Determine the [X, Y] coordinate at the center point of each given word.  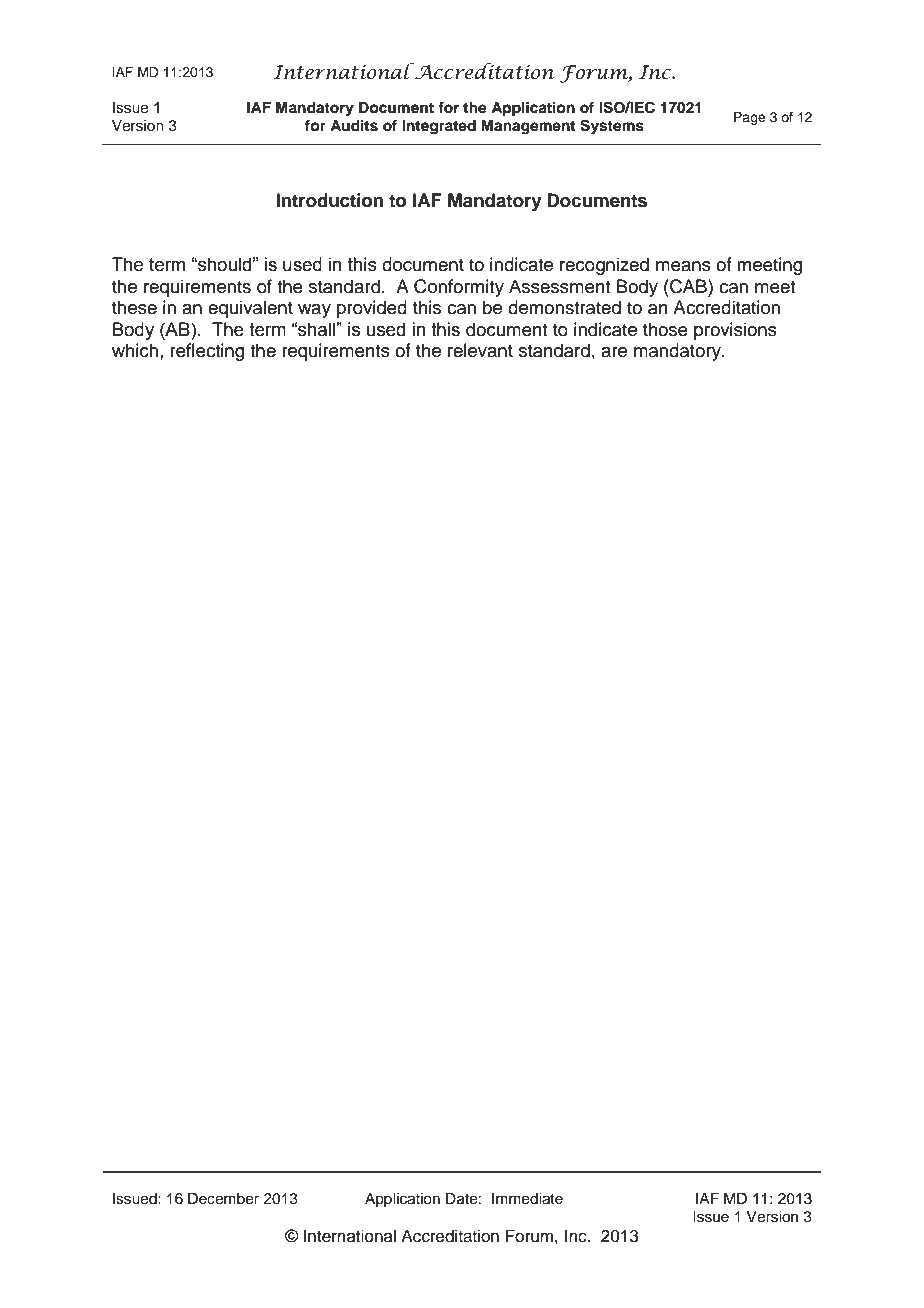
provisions [735, 331]
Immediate [527, 1199]
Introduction [329, 200]
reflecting [207, 352]
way [314, 311]
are [614, 352]
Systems [612, 127]
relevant [480, 350]
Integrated [439, 127]
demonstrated [564, 307]
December [223, 1199]
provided [372, 309]
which [135, 350]
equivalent [250, 309]
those [665, 329]
